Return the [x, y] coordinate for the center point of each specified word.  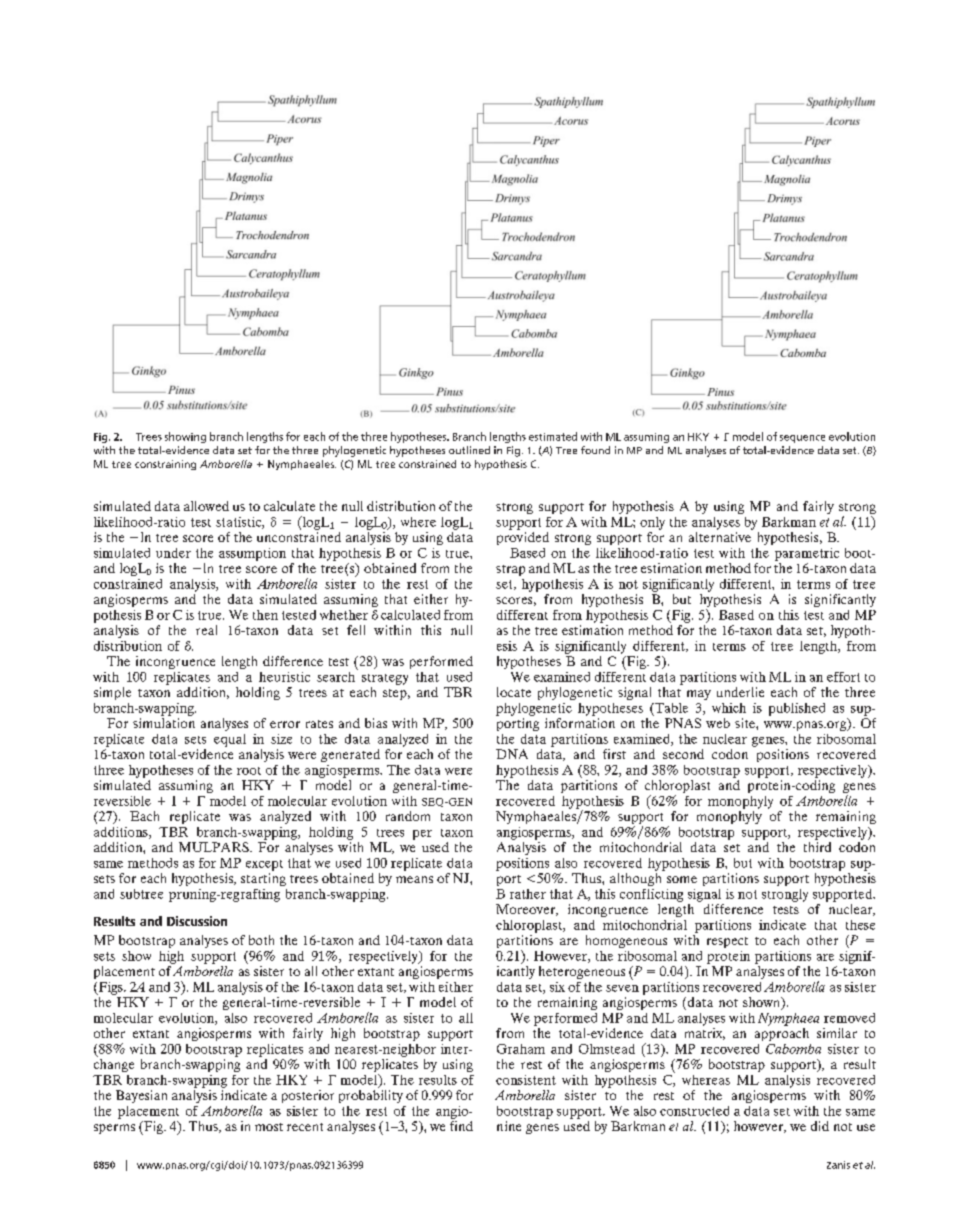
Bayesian [141, 1096]
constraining [165, 465]
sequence [802, 439]
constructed [694, 1111]
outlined [469, 450]
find [461, 1124]
